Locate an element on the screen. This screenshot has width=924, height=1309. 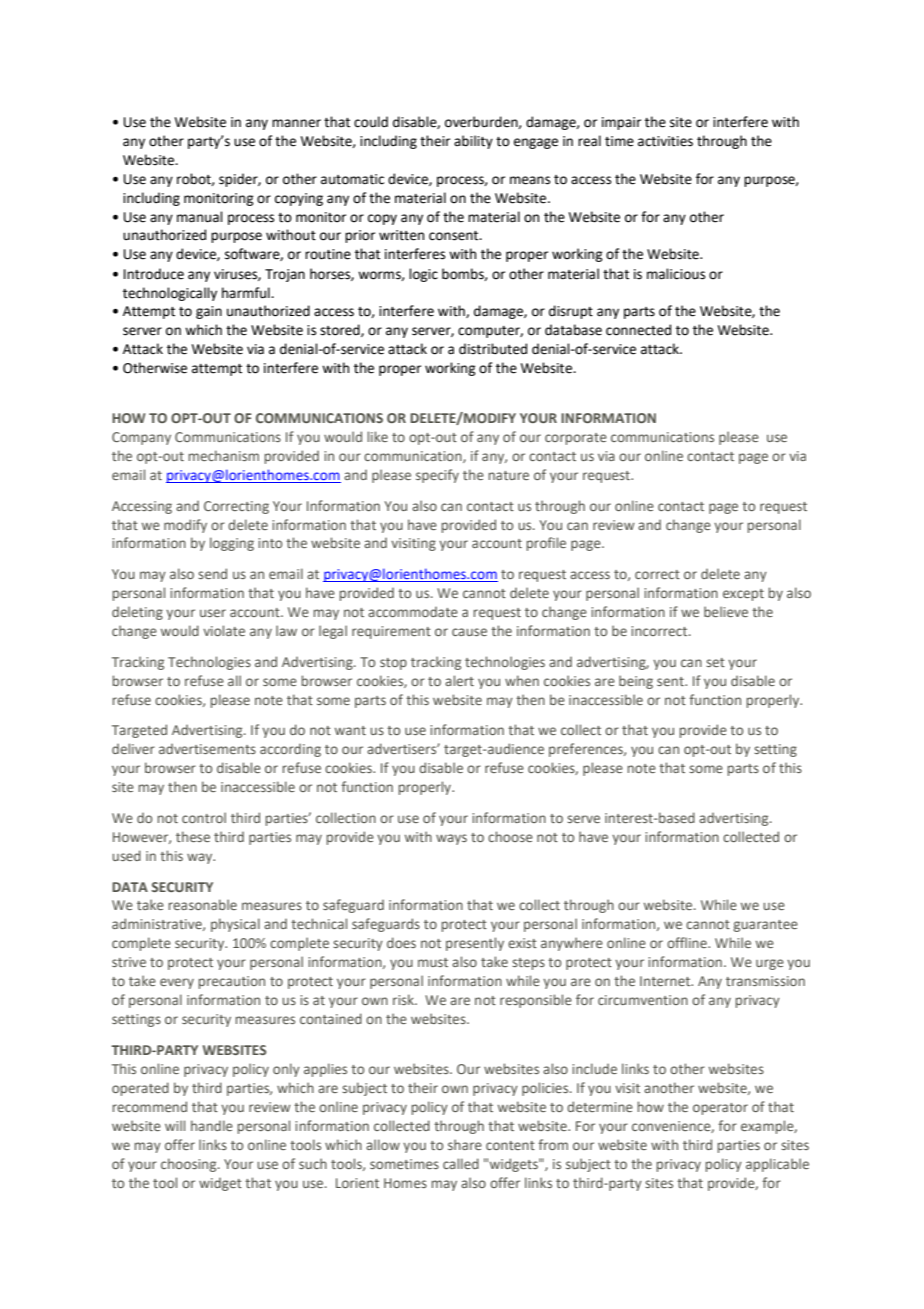
ability is located at coordinates (473, 142).
